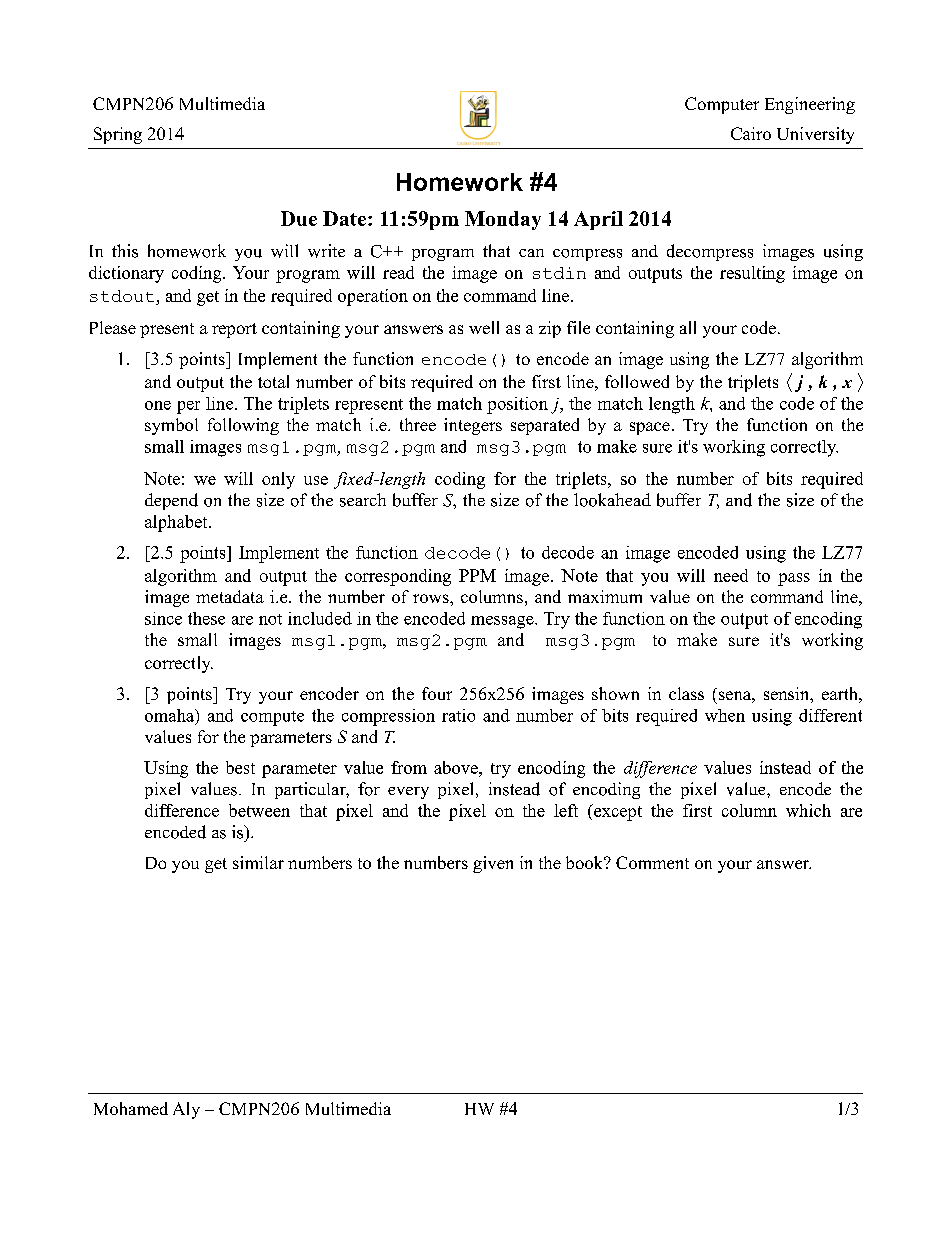 The image size is (952, 1233). I want to click on given, so click(493, 864).
